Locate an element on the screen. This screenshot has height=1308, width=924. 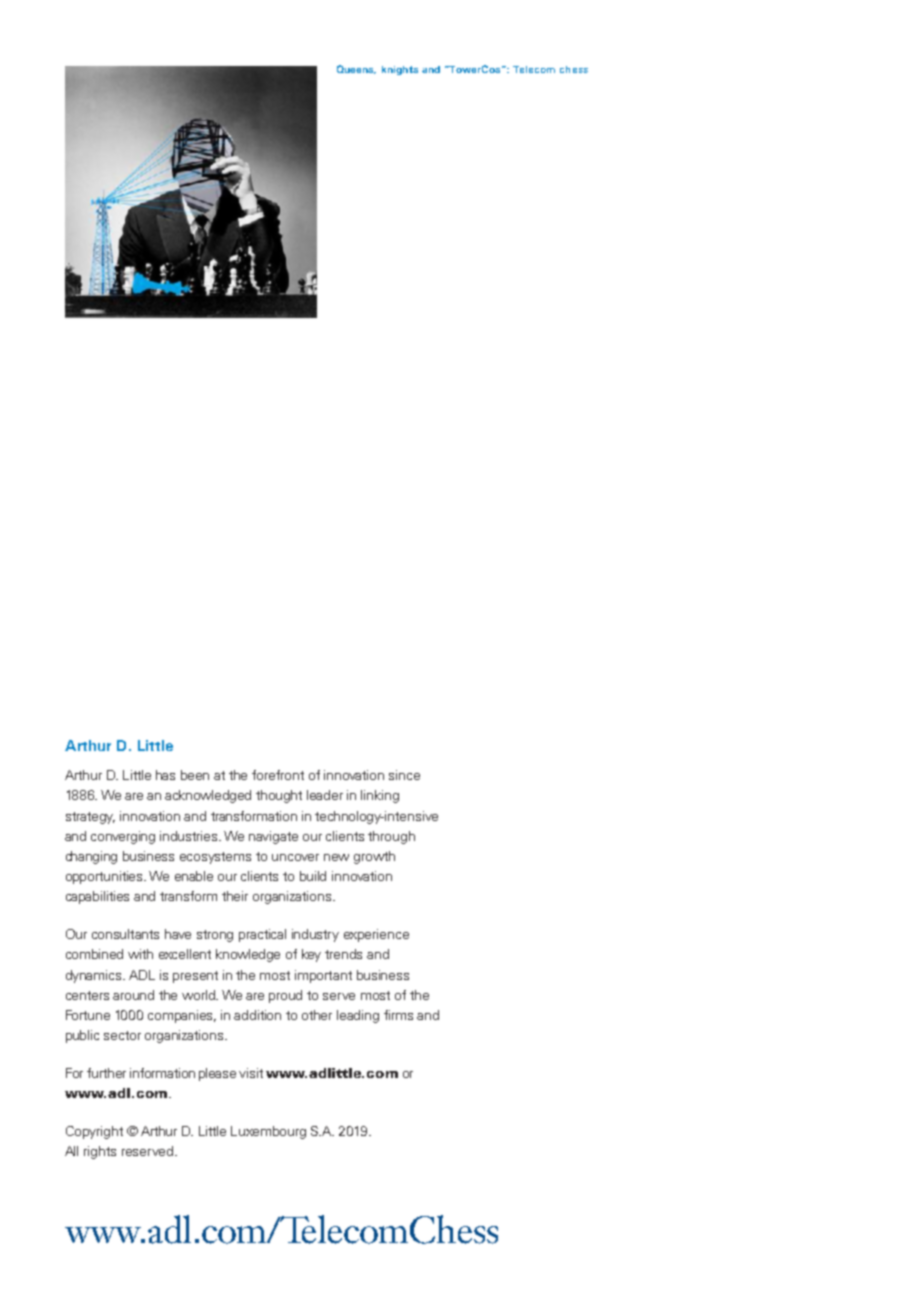
has is located at coordinates (165, 775).
